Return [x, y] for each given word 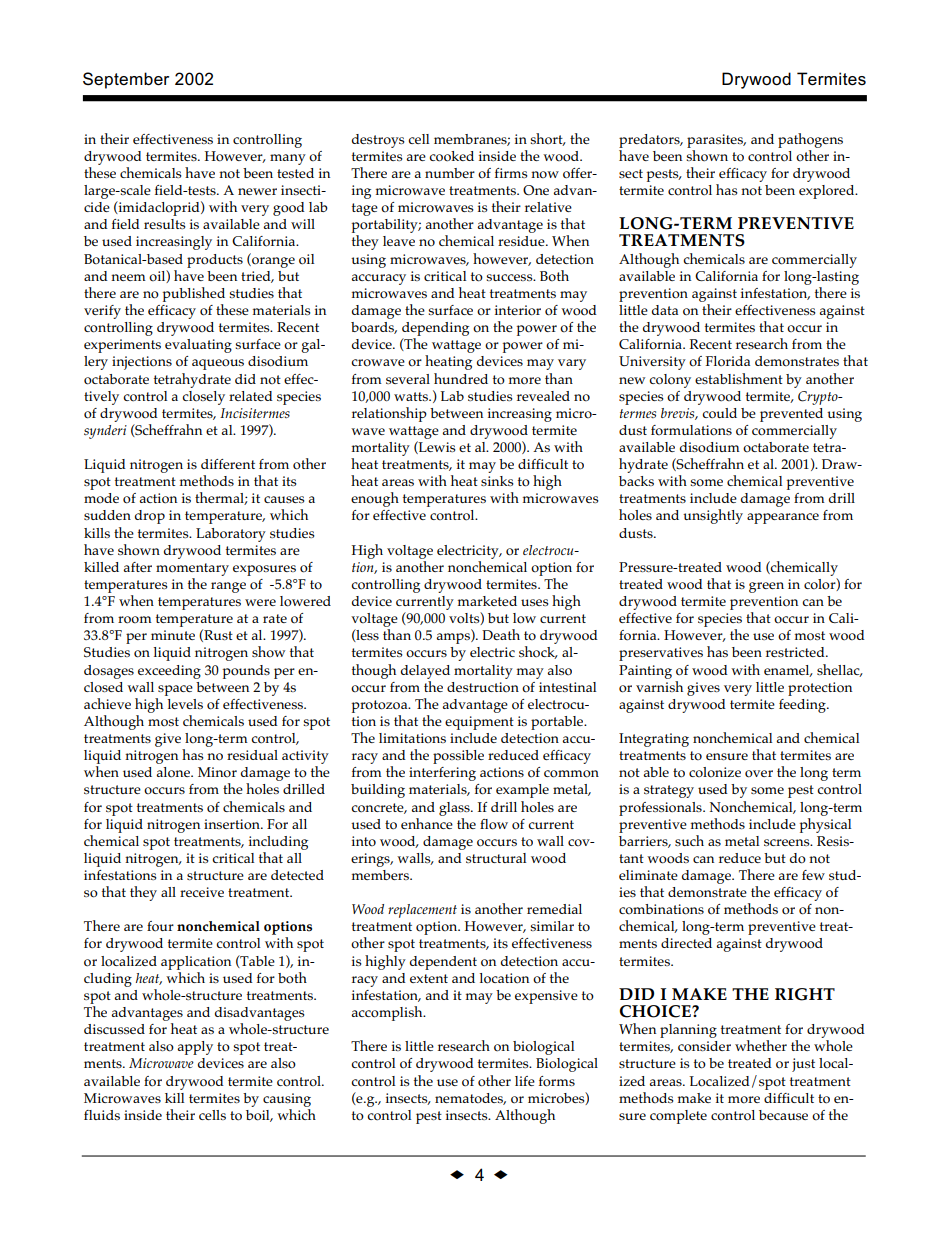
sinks [497, 481]
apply [195, 1048]
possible [458, 757]
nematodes [470, 1099]
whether [761, 1045]
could [719, 413]
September [126, 80]
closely [203, 398]
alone [174, 772]
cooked [451, 156]
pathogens [810, 140]
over [759, 774]
